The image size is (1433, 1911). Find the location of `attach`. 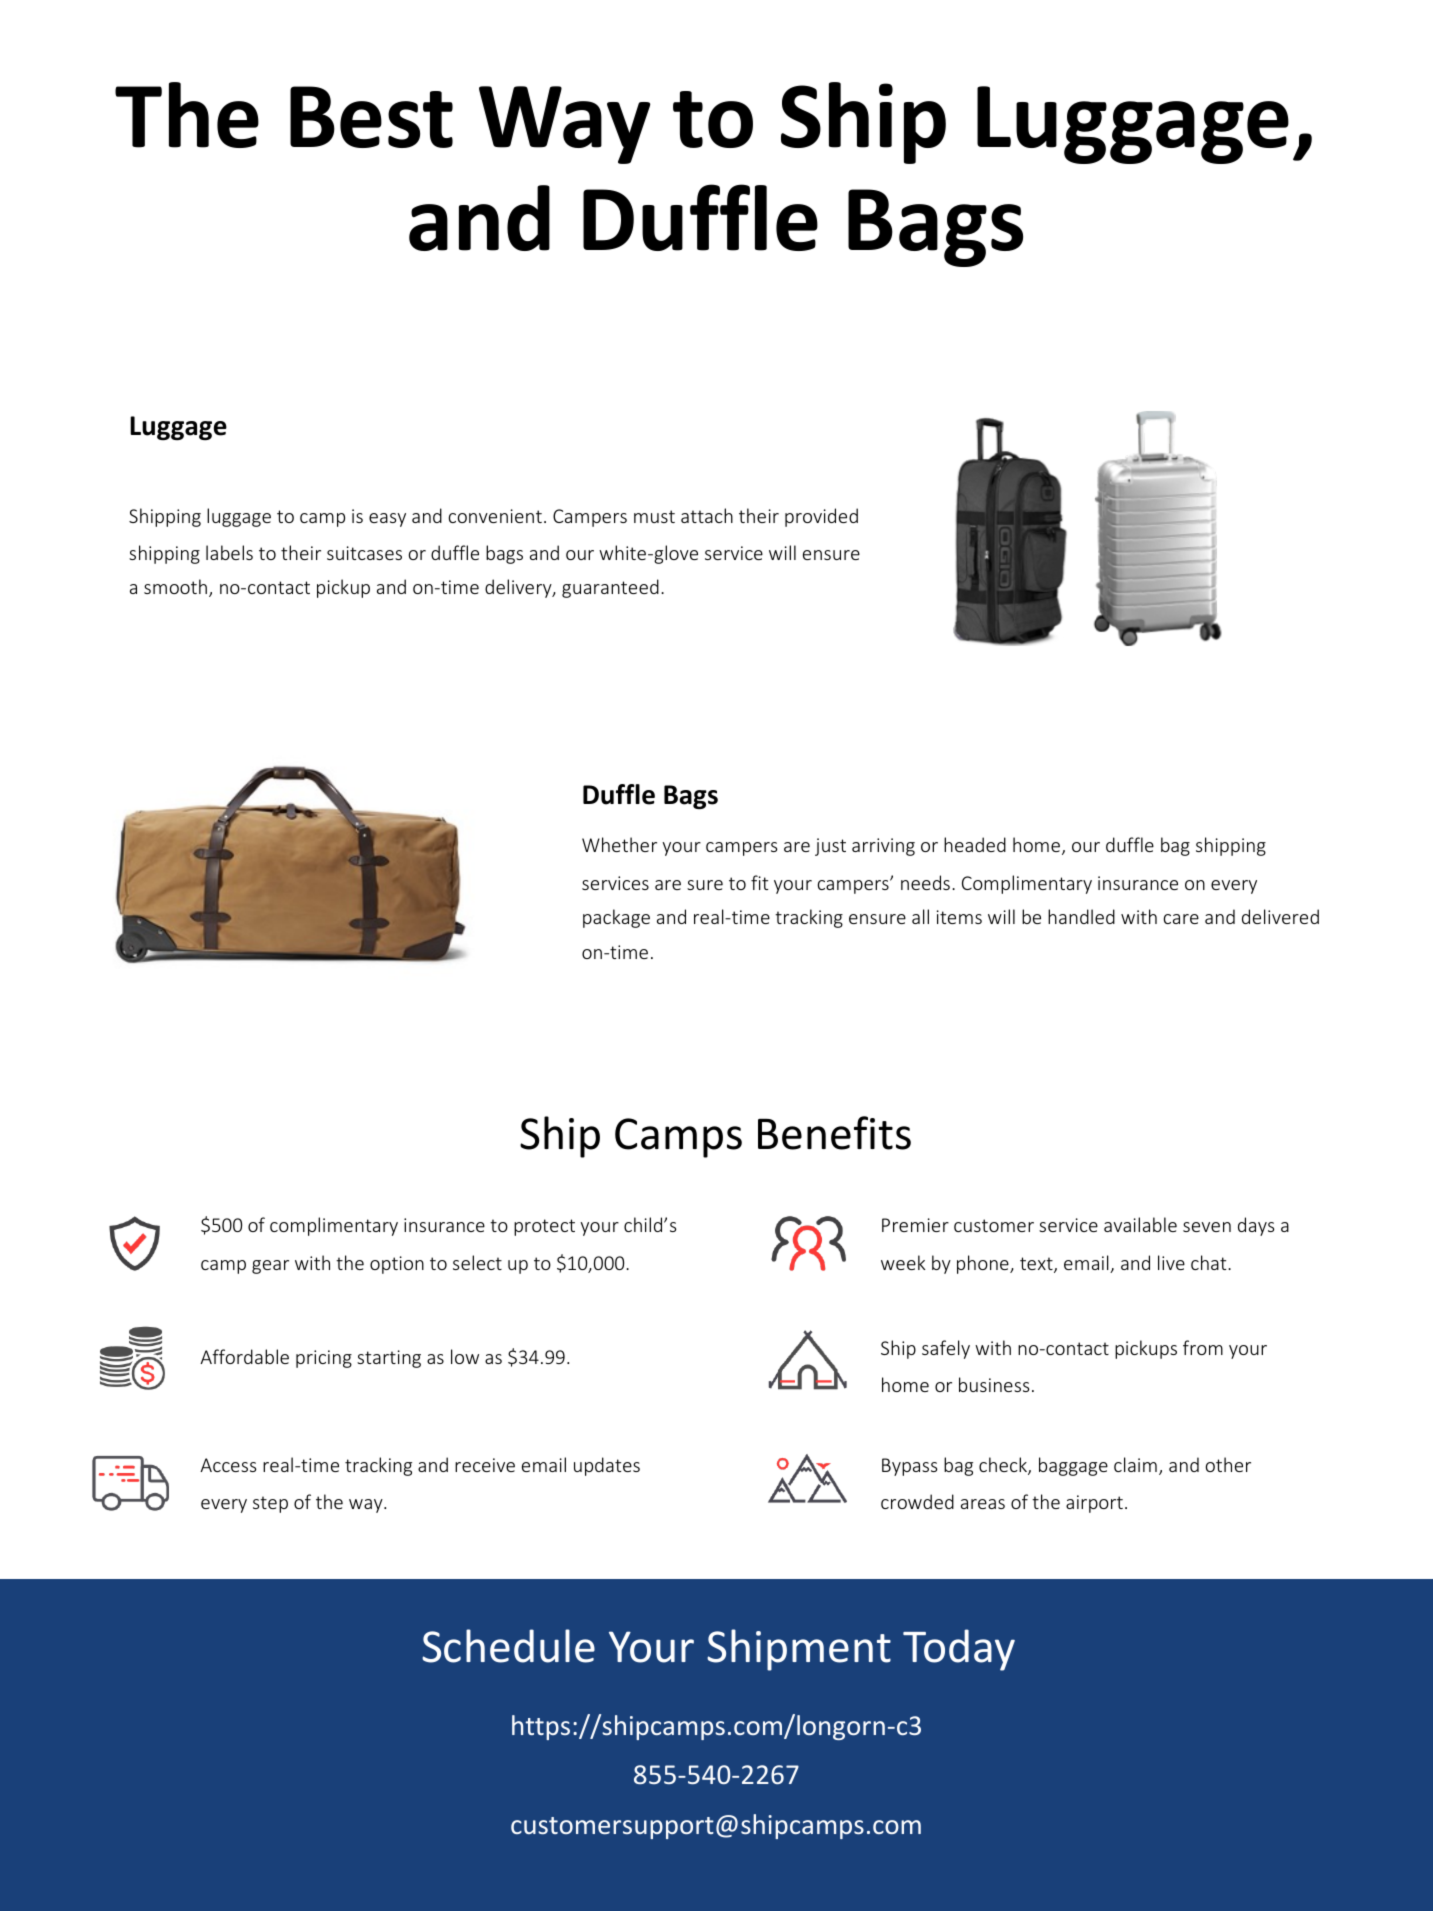

attach is located at coordinates (707, 515).
